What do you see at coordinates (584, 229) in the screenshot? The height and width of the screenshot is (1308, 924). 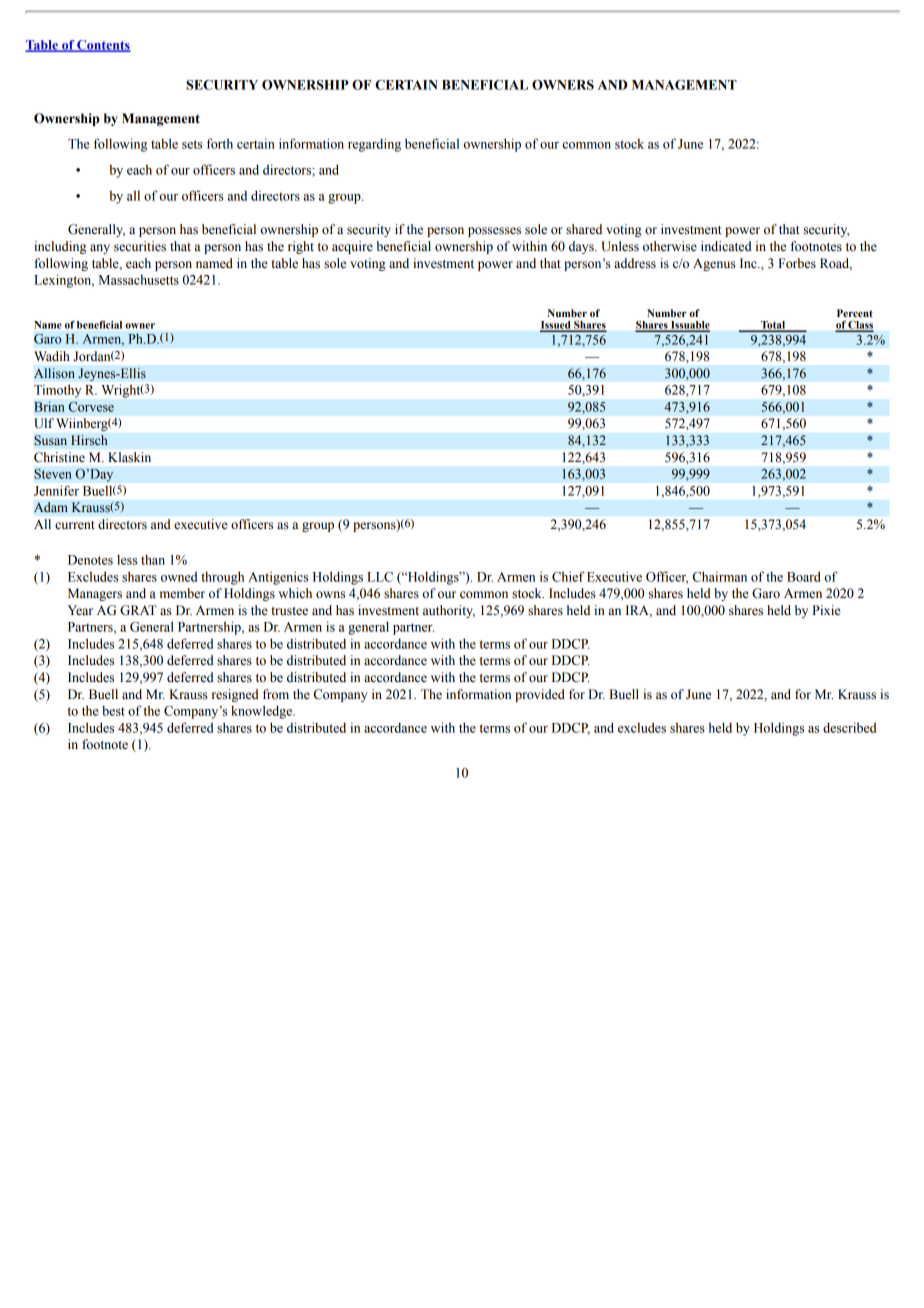 I see `shared` at bounding box center [584, 229].
